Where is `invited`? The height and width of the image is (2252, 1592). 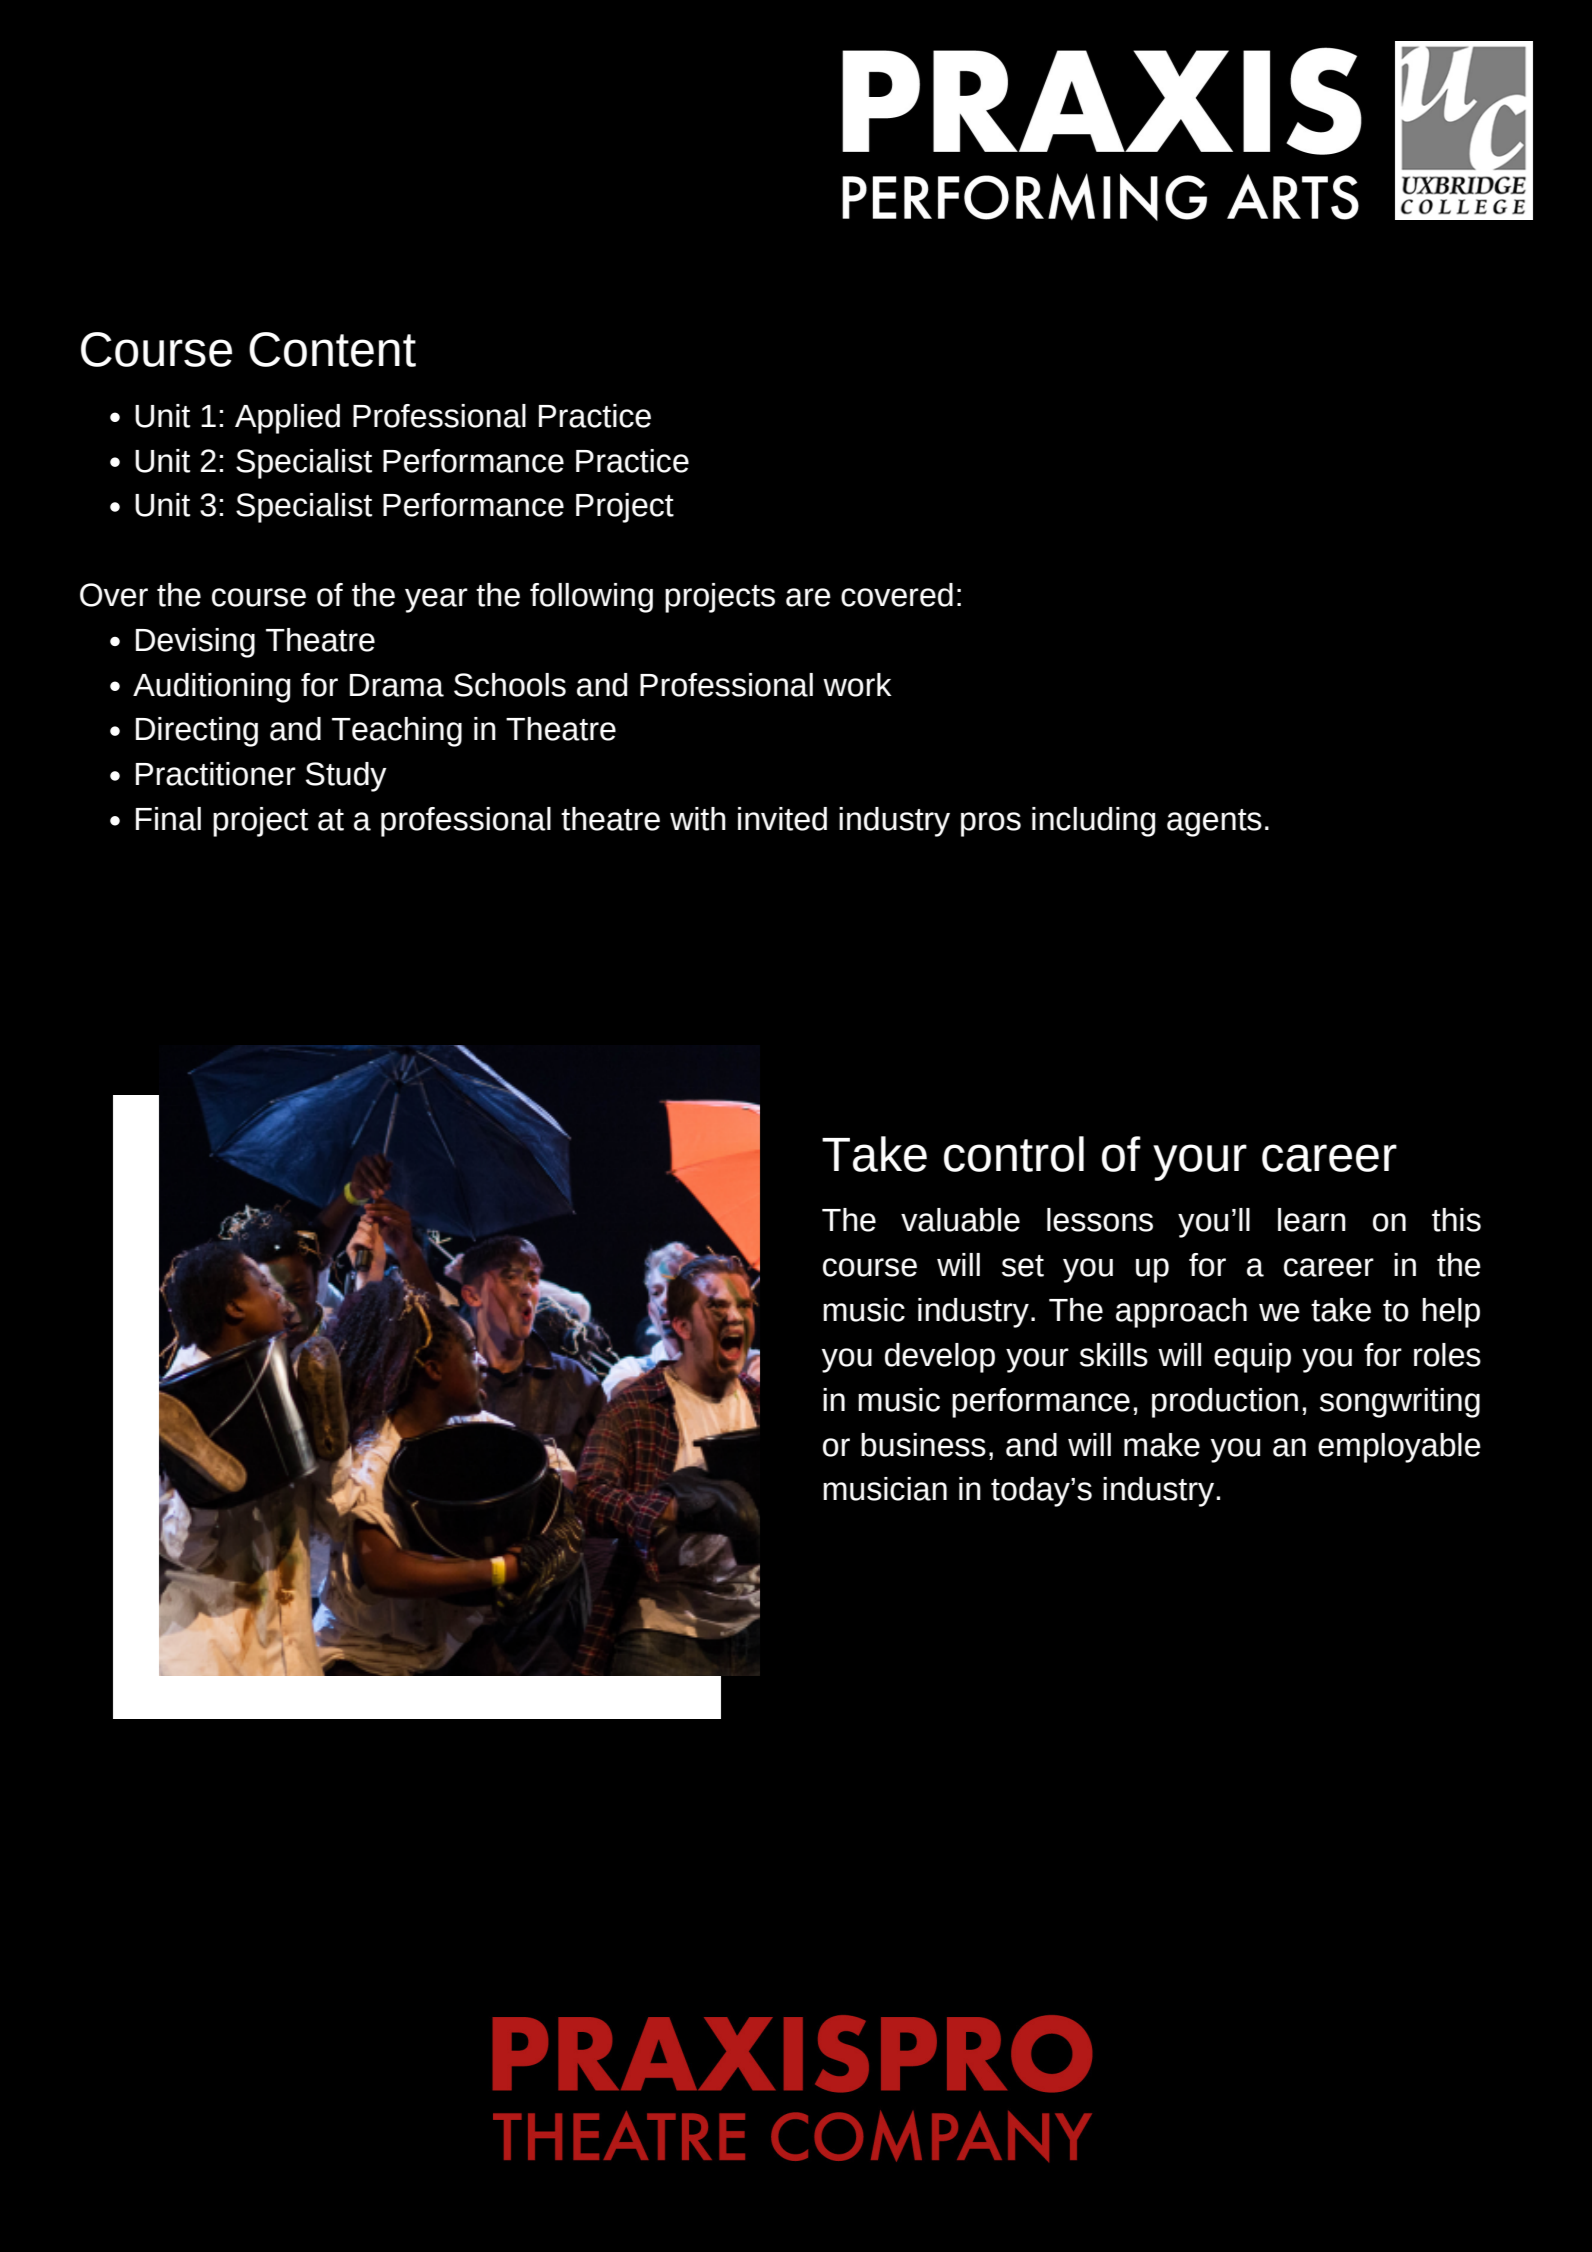 invited is located at coordinates (782, 819).
